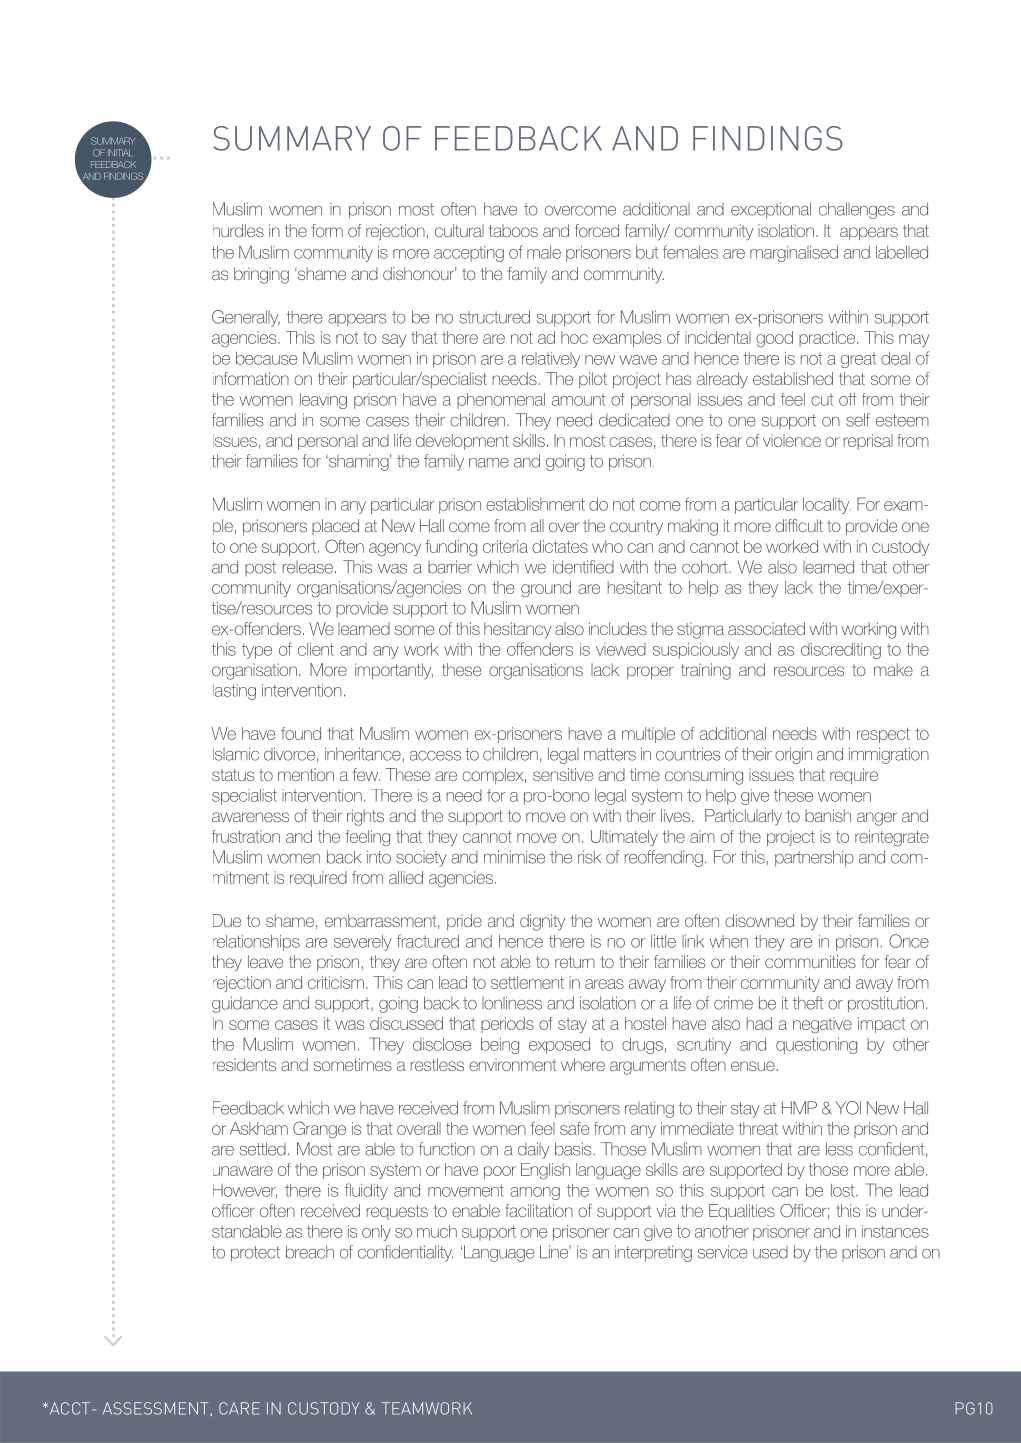  I want to click on marginalised, so click(794, 254).
